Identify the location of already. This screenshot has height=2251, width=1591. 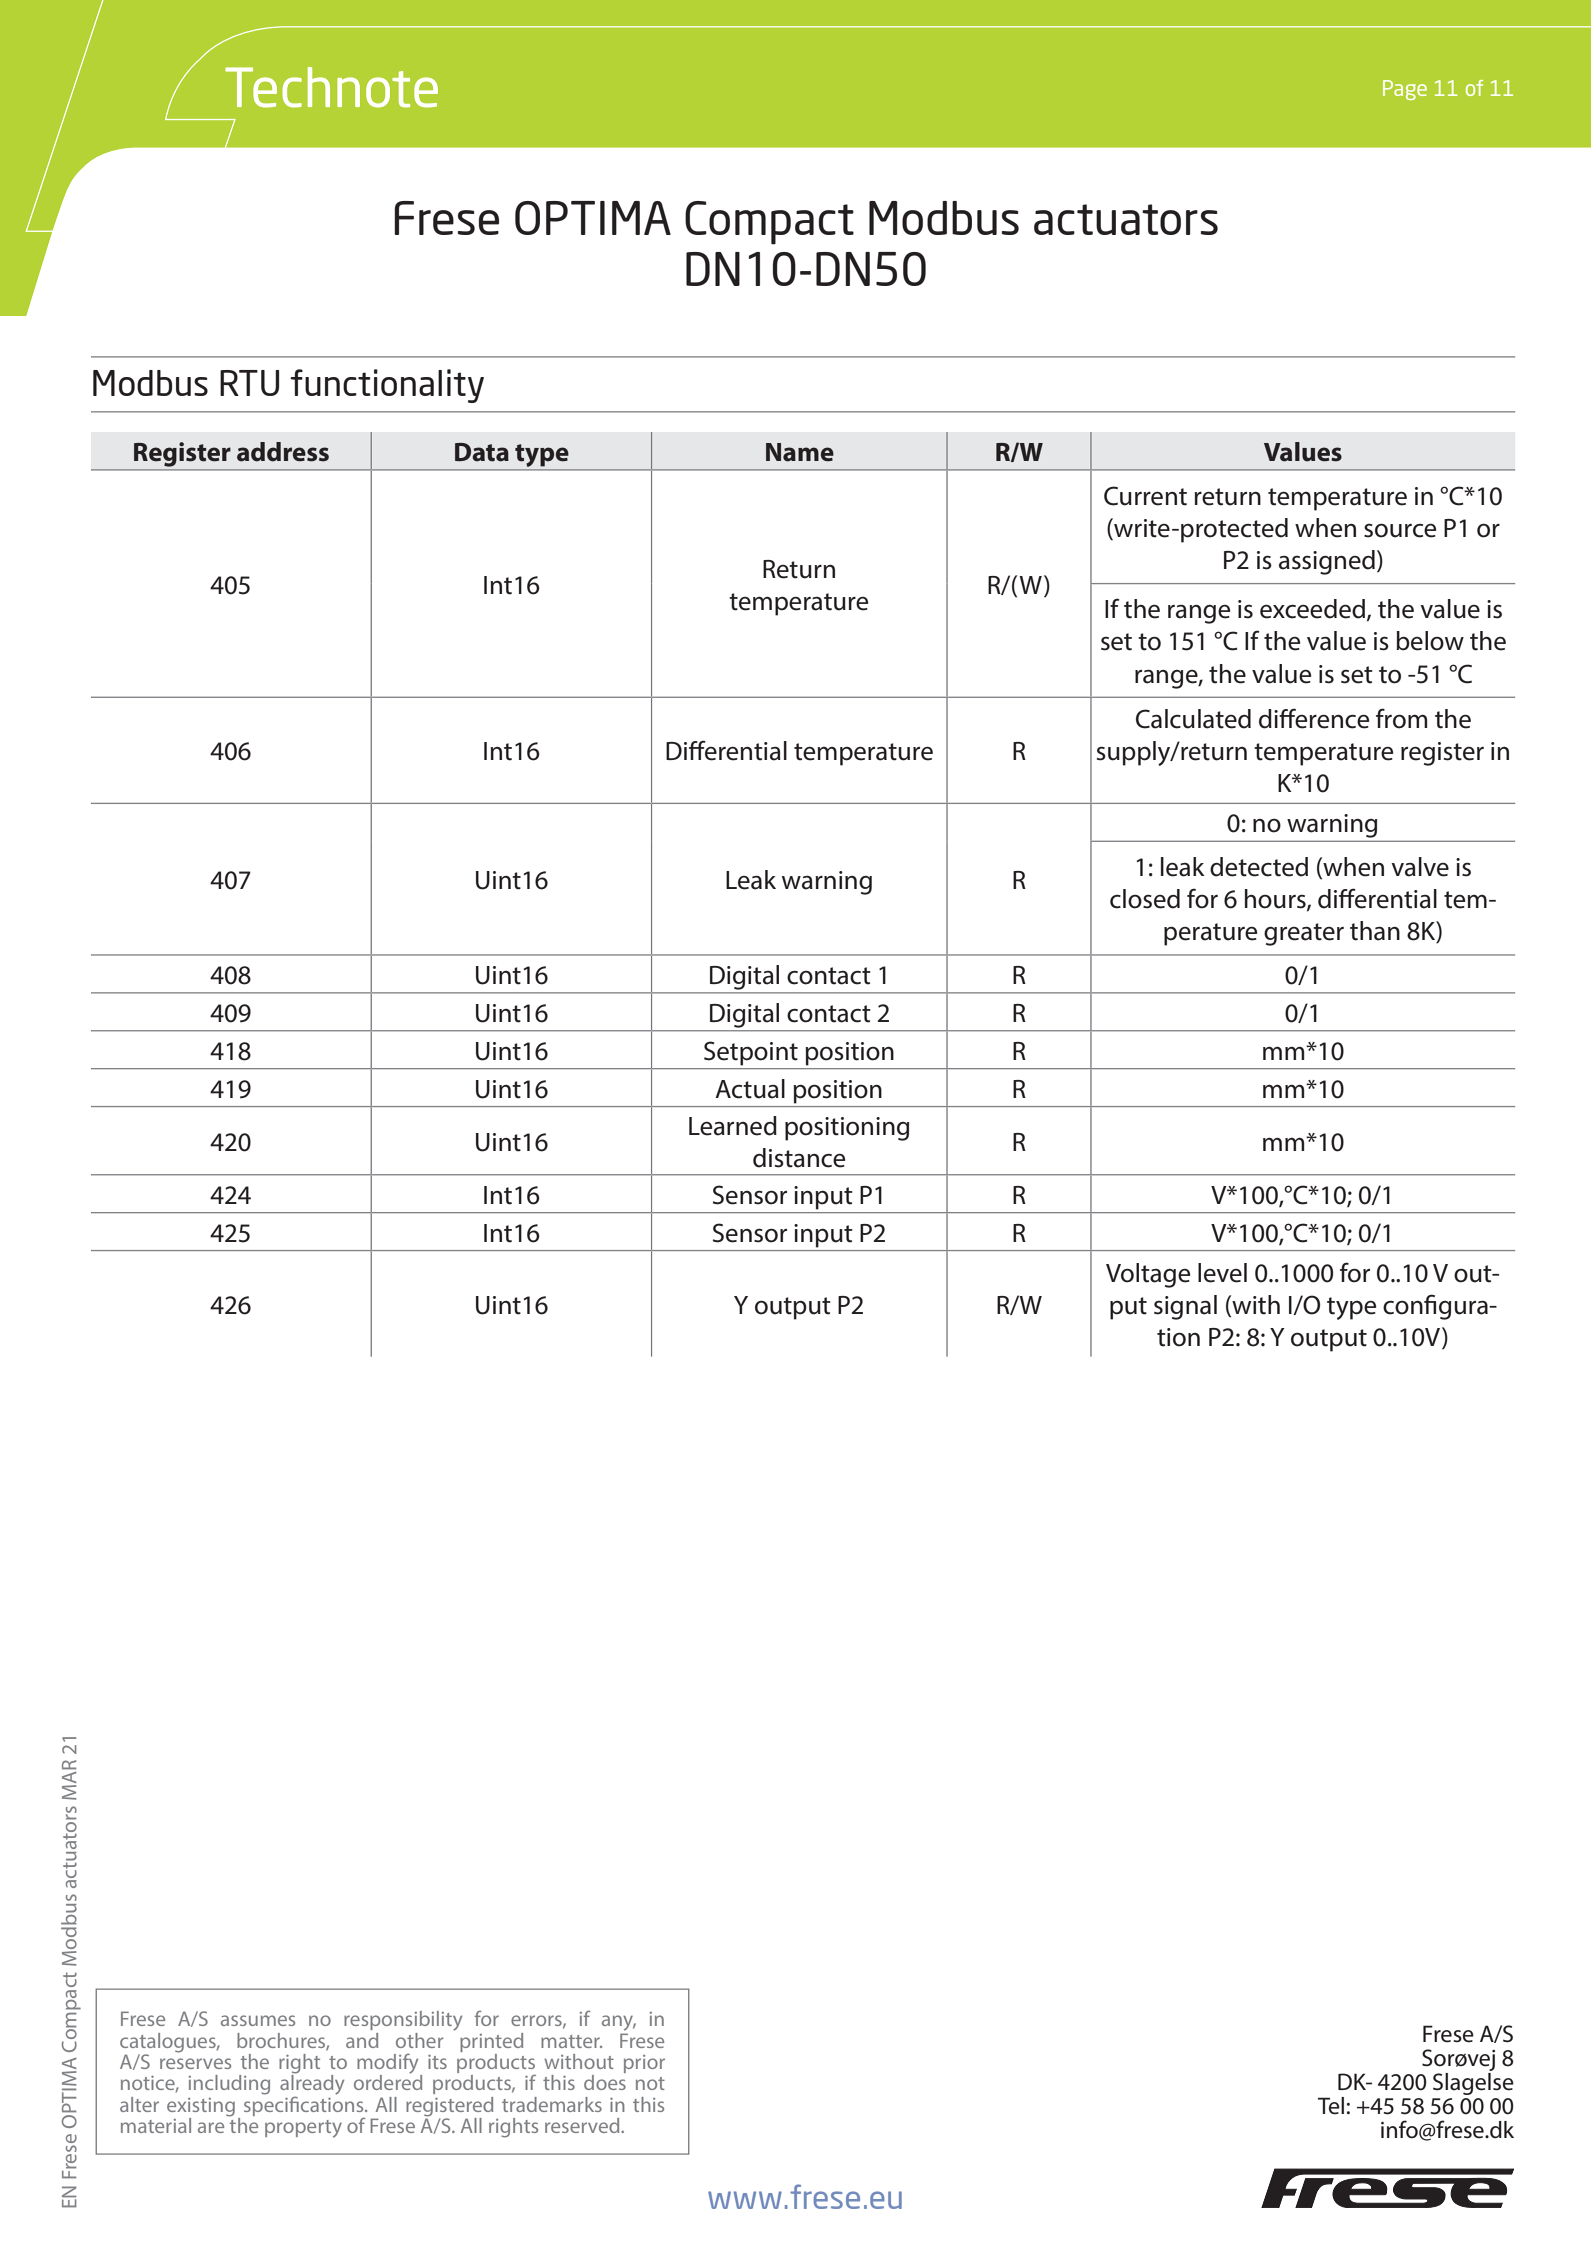
(312, 2085).
